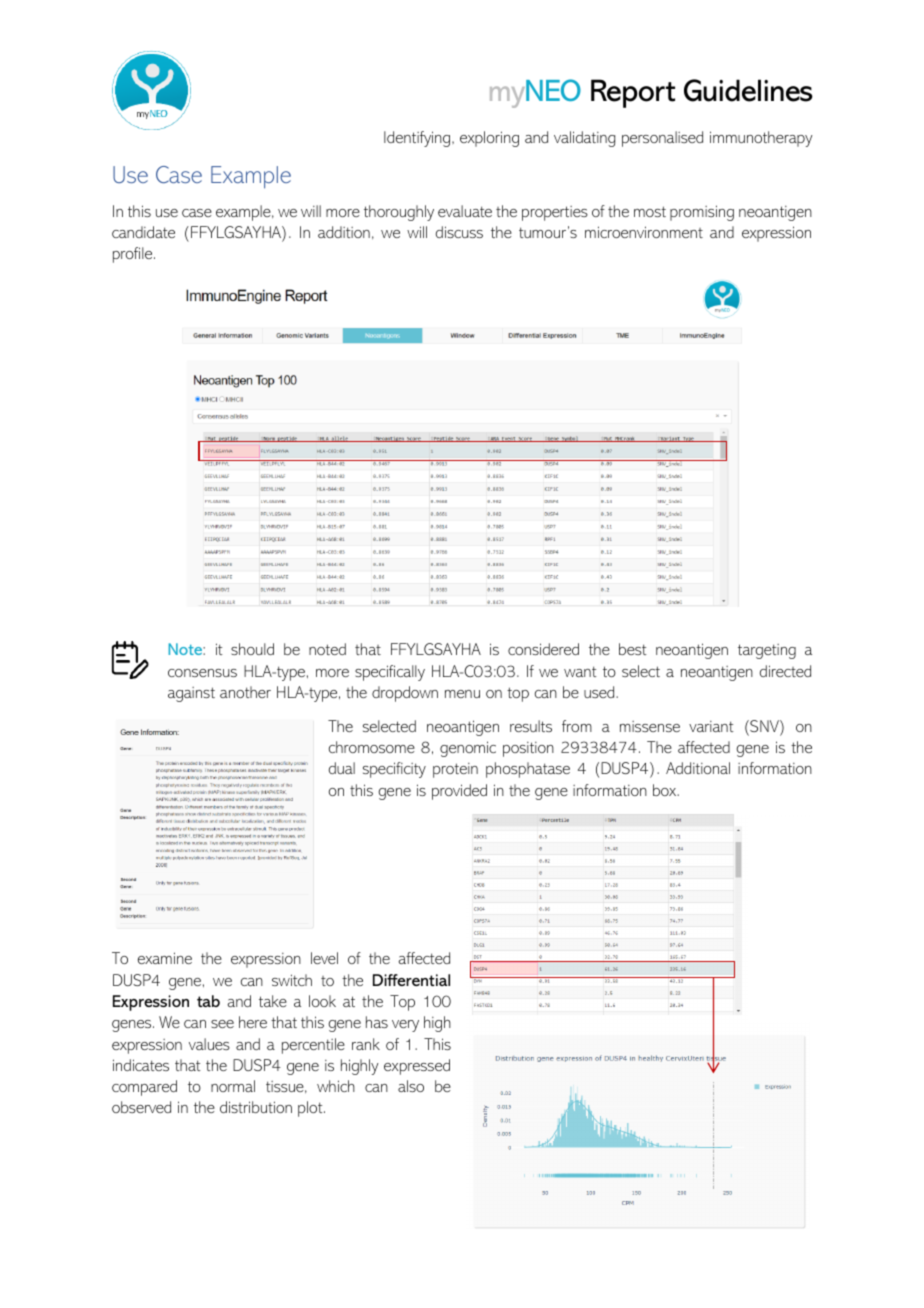  I want to click on menu, so click(462, 694).
